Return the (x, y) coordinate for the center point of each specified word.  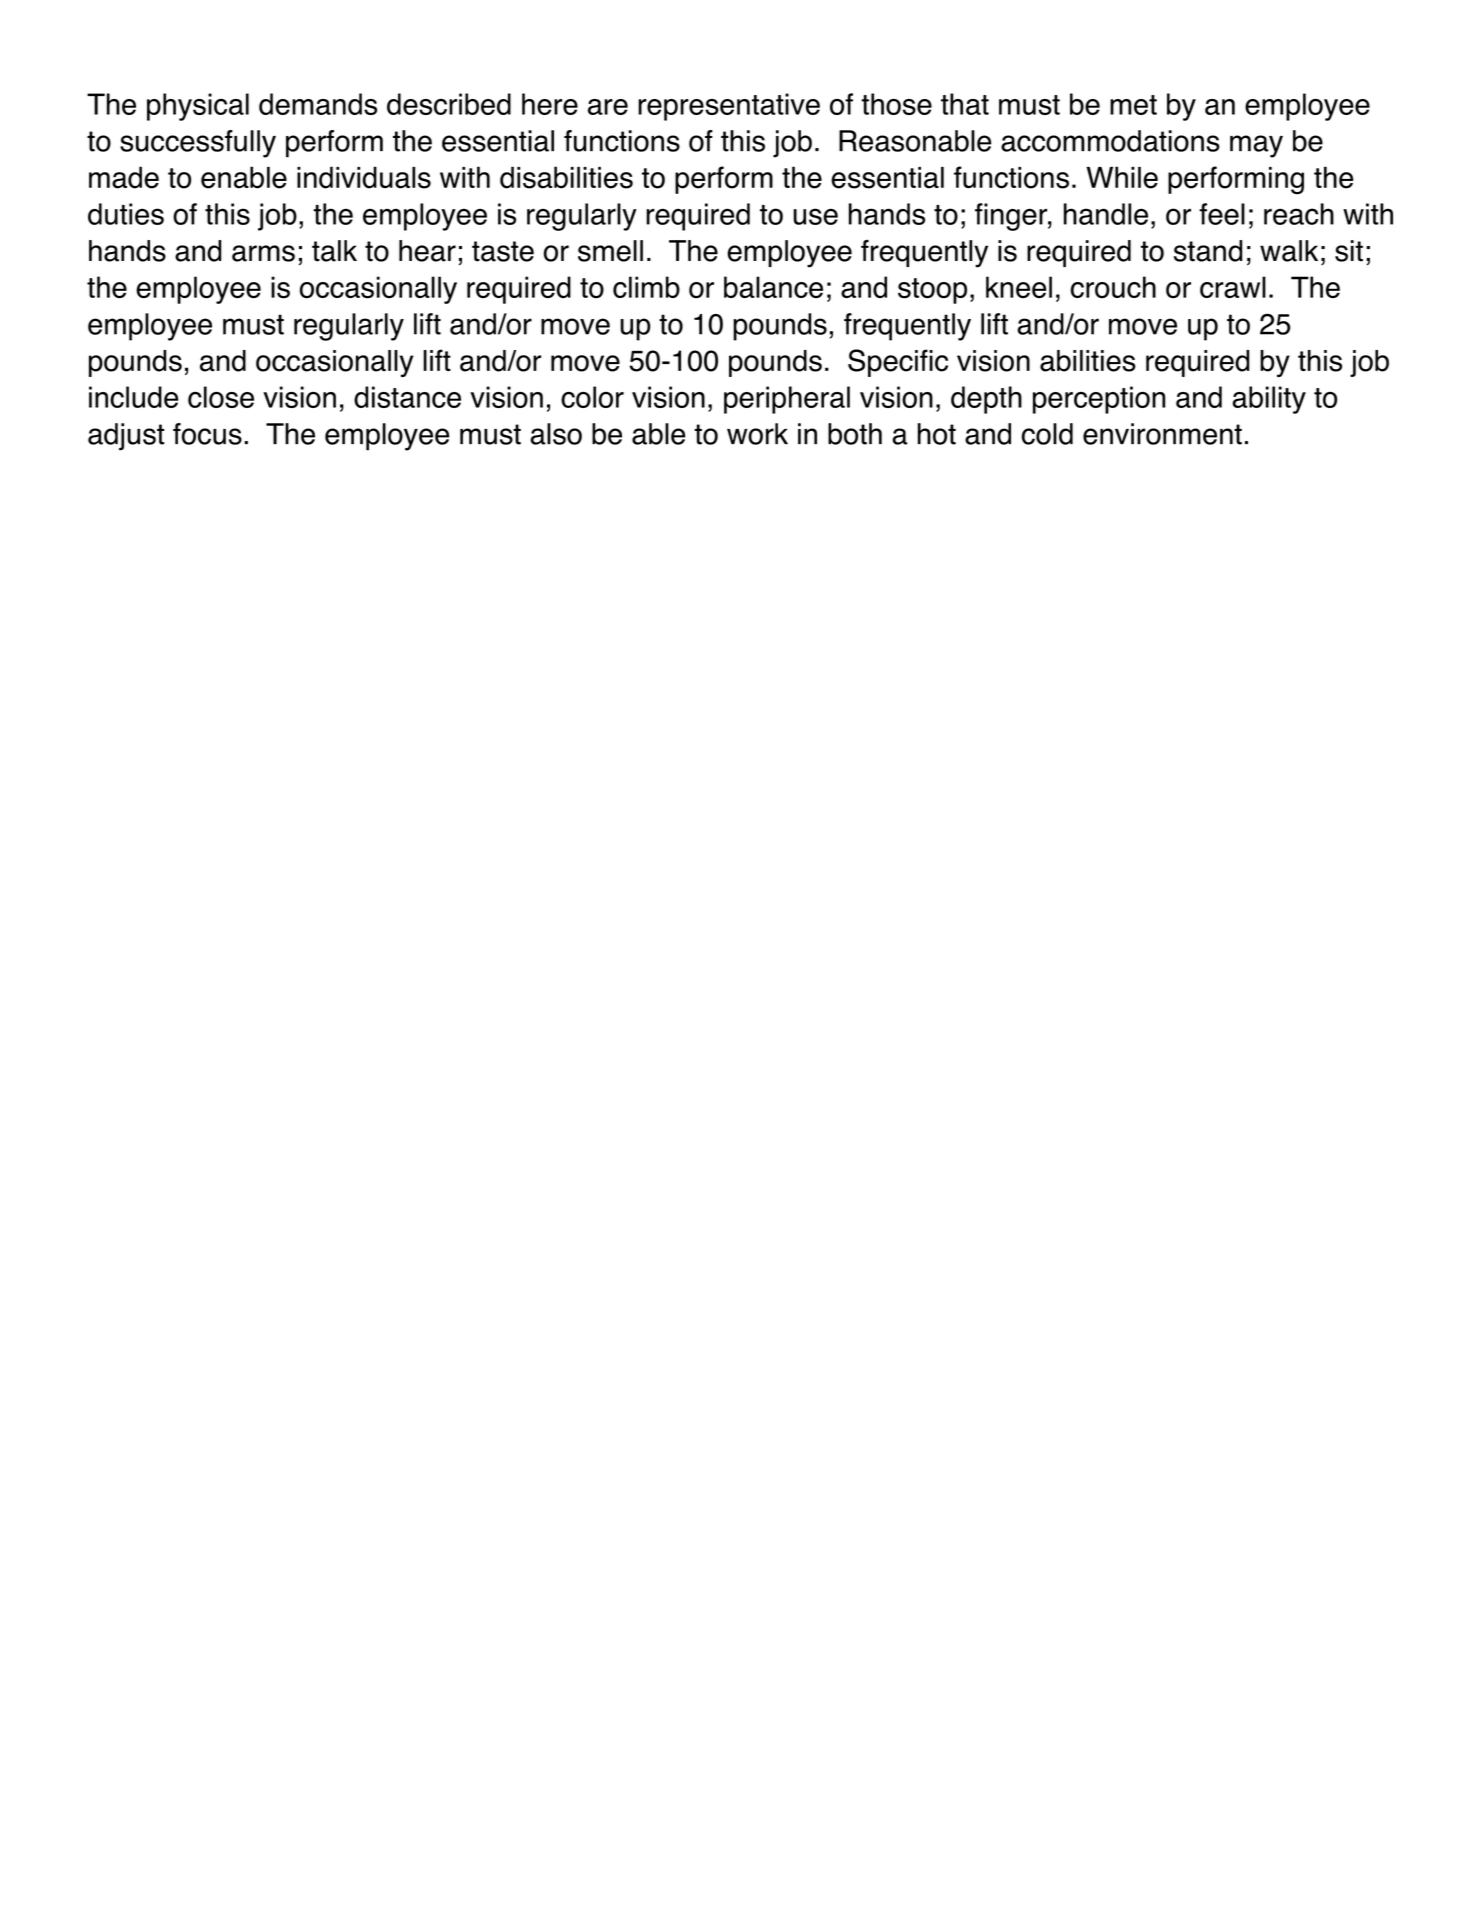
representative (729, 107)
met (1133, 105)
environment (1162, 434)
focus (207, 434)
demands (318, 104)
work (757, 434)
